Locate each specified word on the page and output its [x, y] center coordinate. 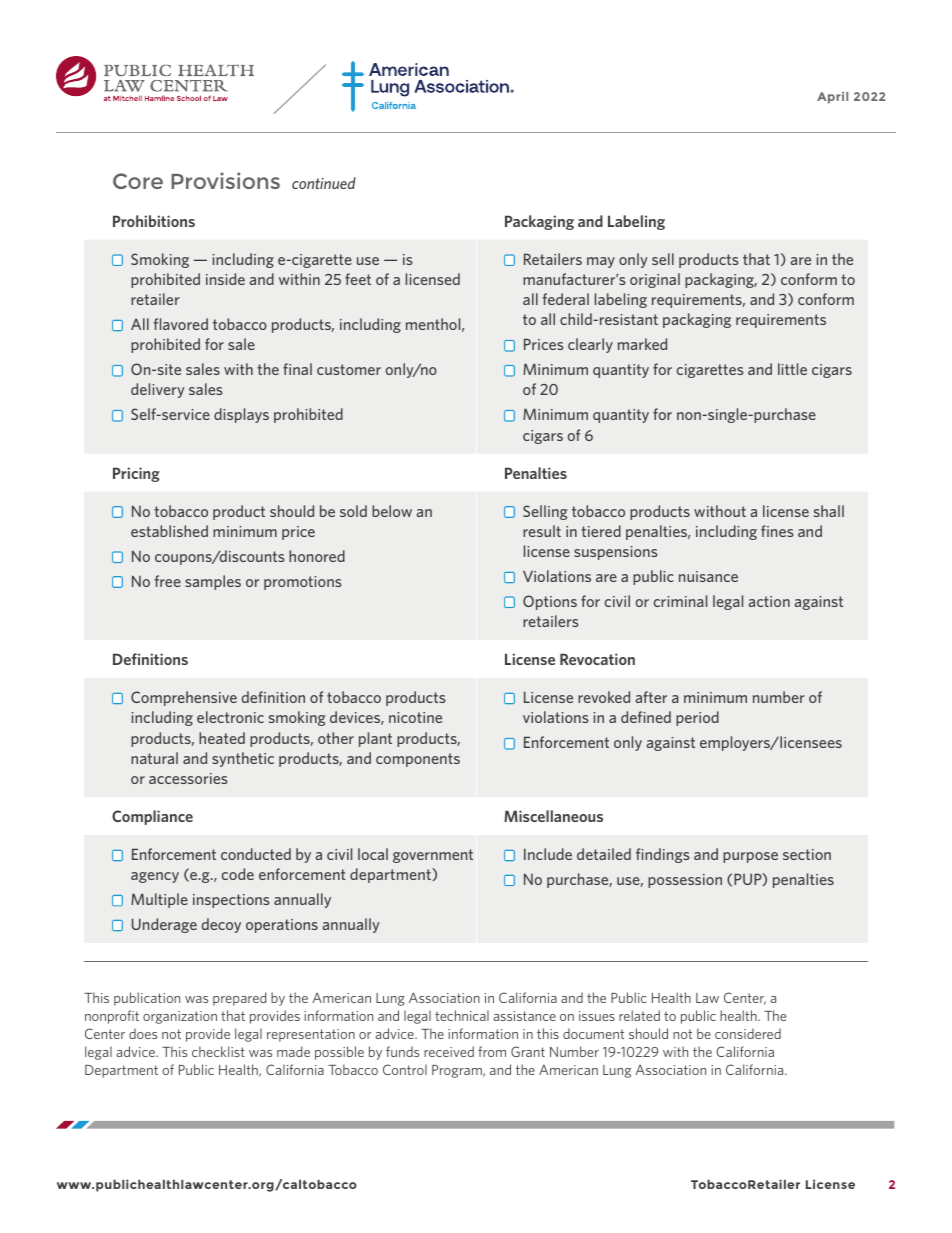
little [792, 369]
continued [324, 183]
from [492, 1051]
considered [748, 1033]
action [769, 601]
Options [550, 602]
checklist [218, 1051]
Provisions [225, 180]
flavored [181, 324]
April [832, 98]
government [433, 856]
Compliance [152, 817]
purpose [750, 857]
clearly [590, 345]
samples [213, 582]
